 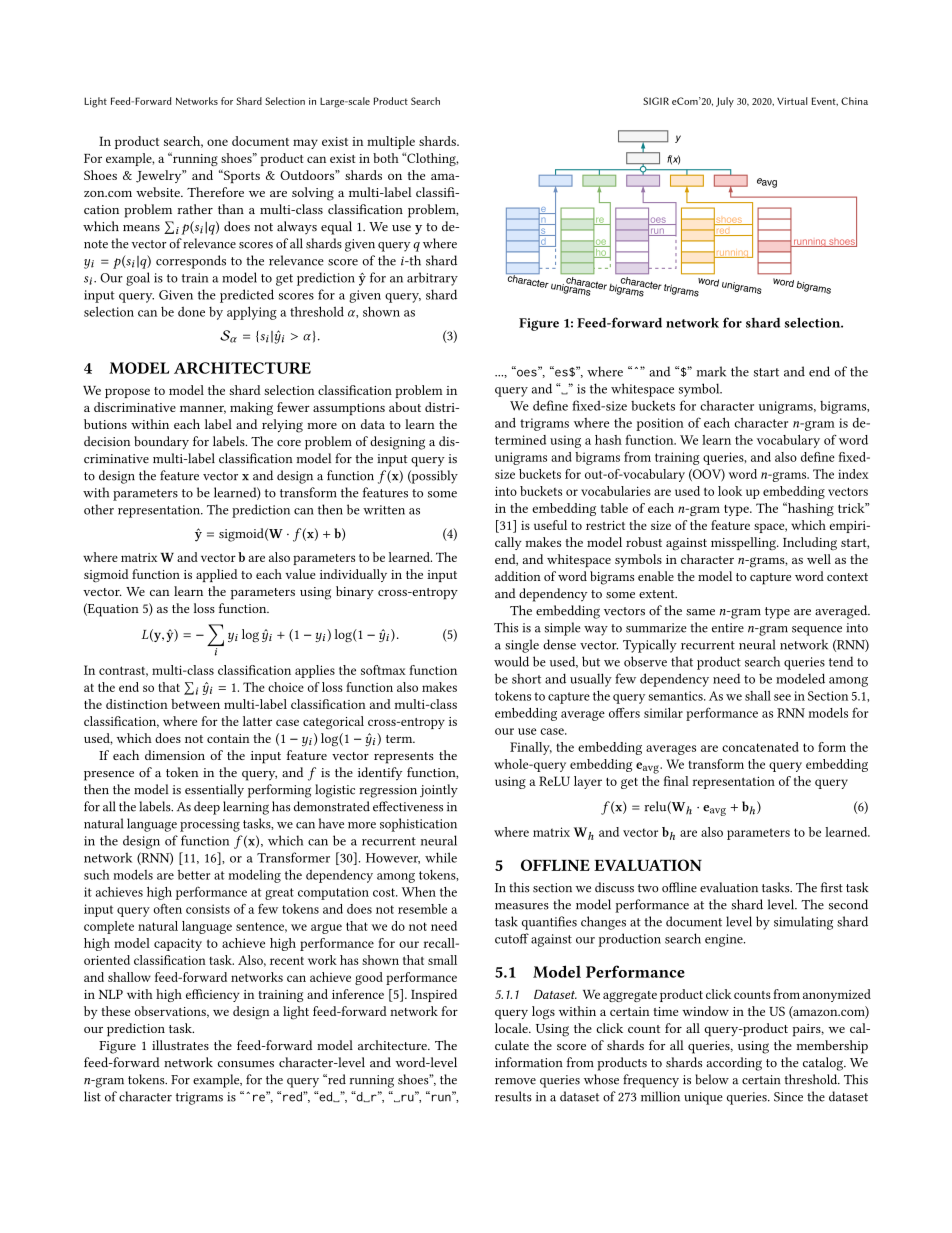 I want to click on remove, so click(x=515, y=1081).
